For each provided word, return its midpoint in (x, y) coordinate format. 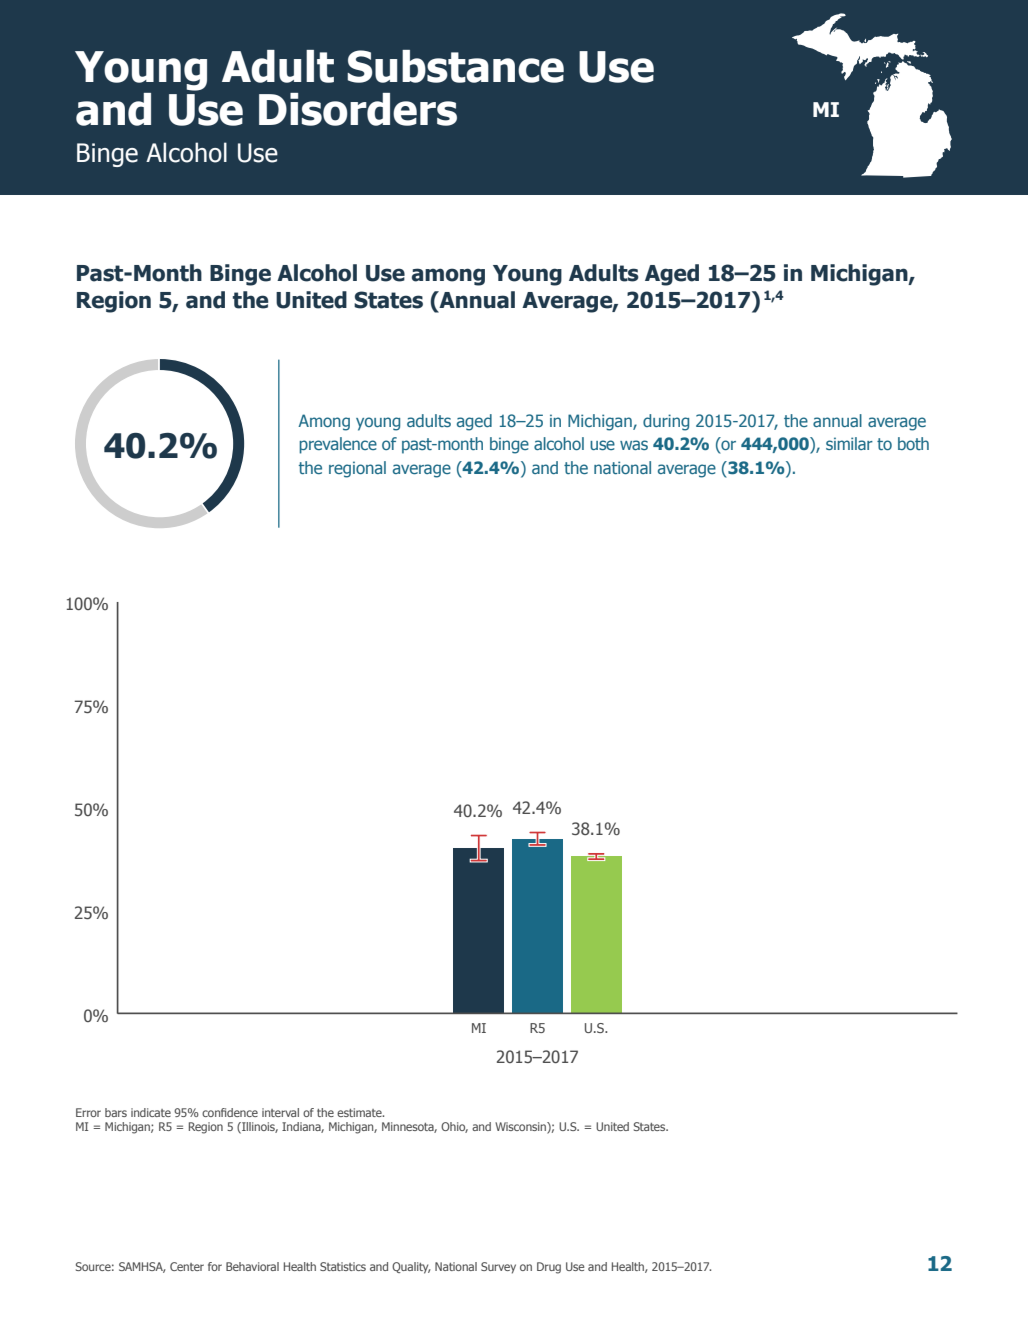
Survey (498, 1268)
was (634, 445)
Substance (455, 66)
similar (849, 443)
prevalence (338, 445)
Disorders (358, 109)
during (666, 422)
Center (187, 1266)
